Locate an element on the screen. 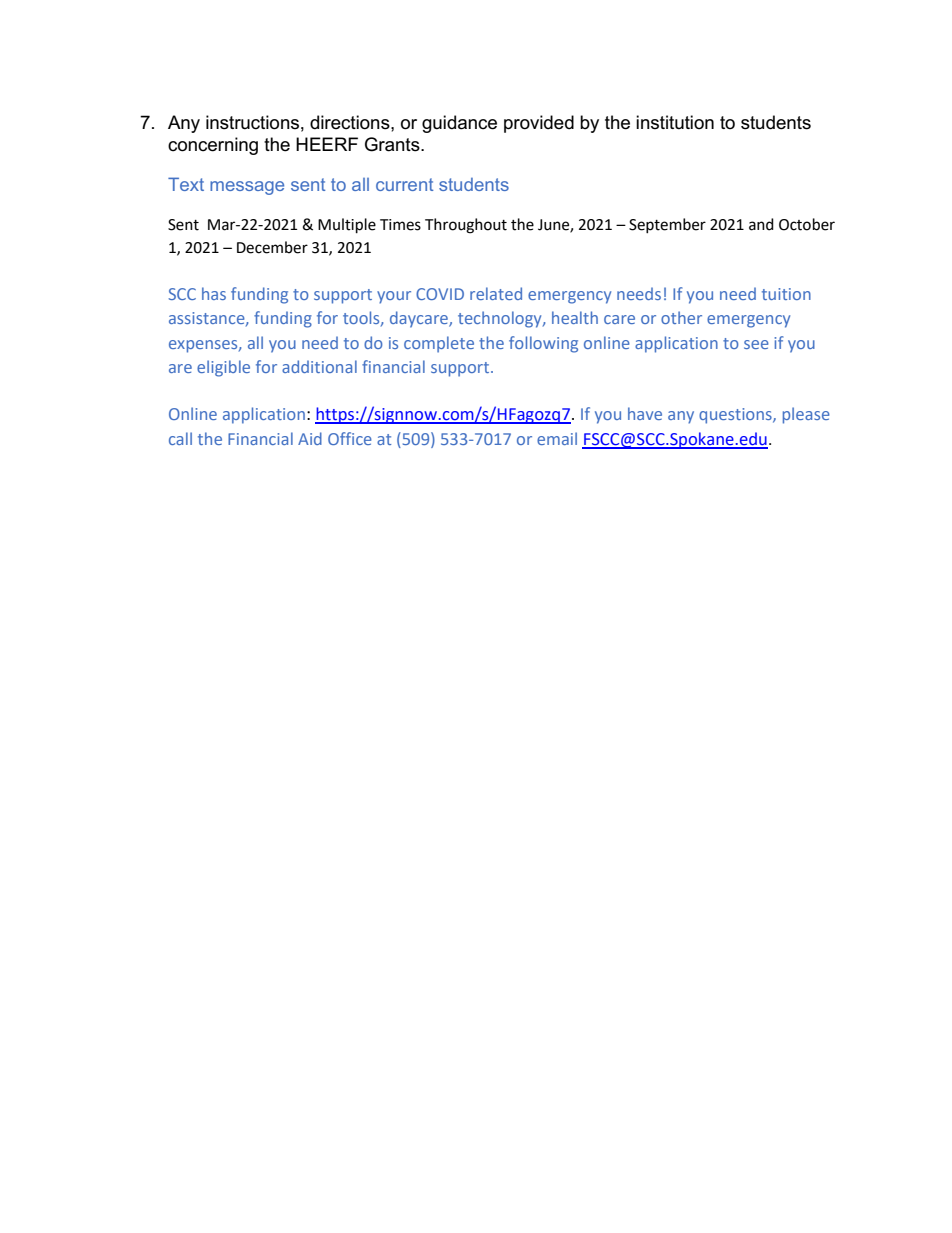  has is located at coordinates (214, 293).
